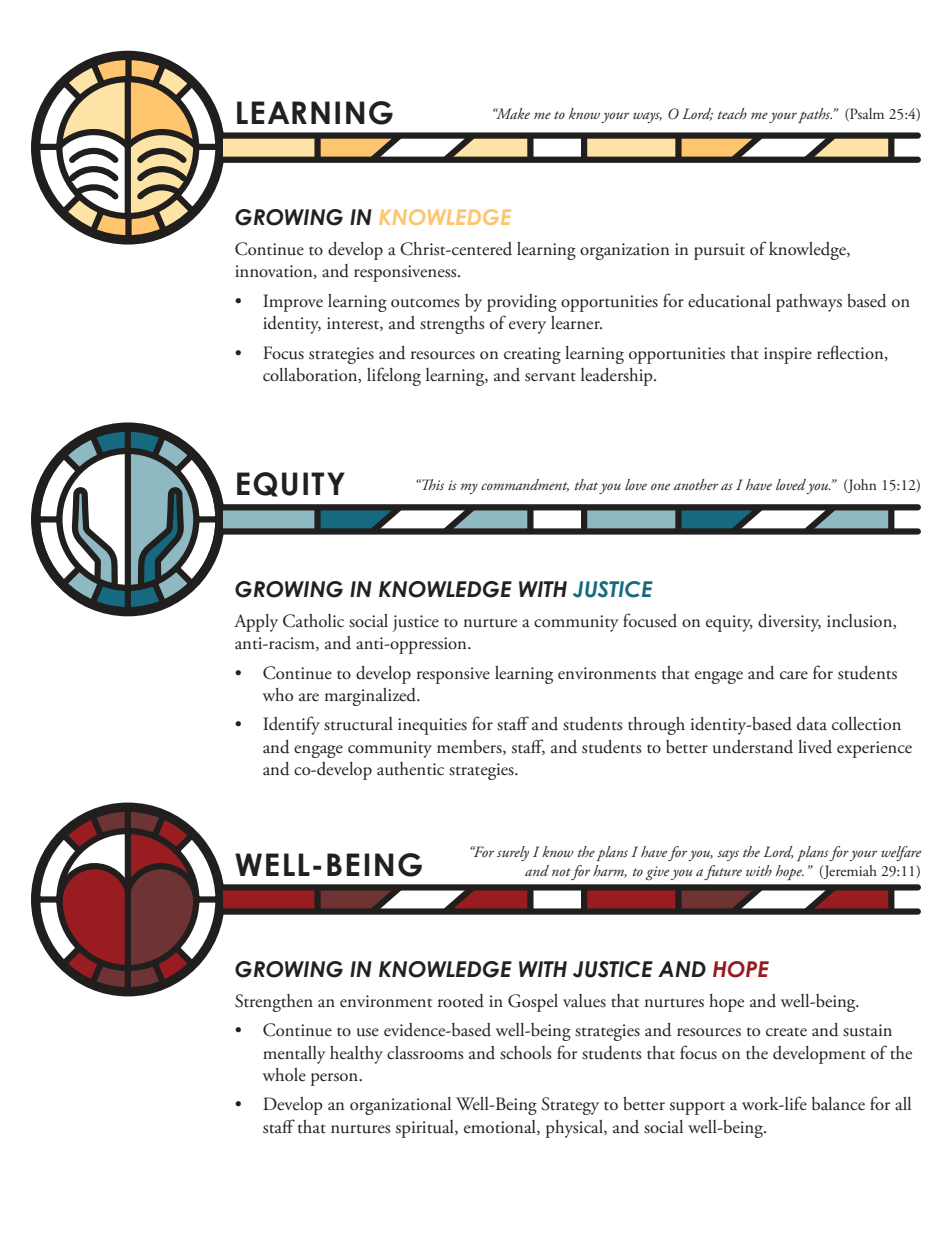  What do you see at coordinates (696, 484) in the screenshot?
I see `another` at bounding box center [696, 484].
